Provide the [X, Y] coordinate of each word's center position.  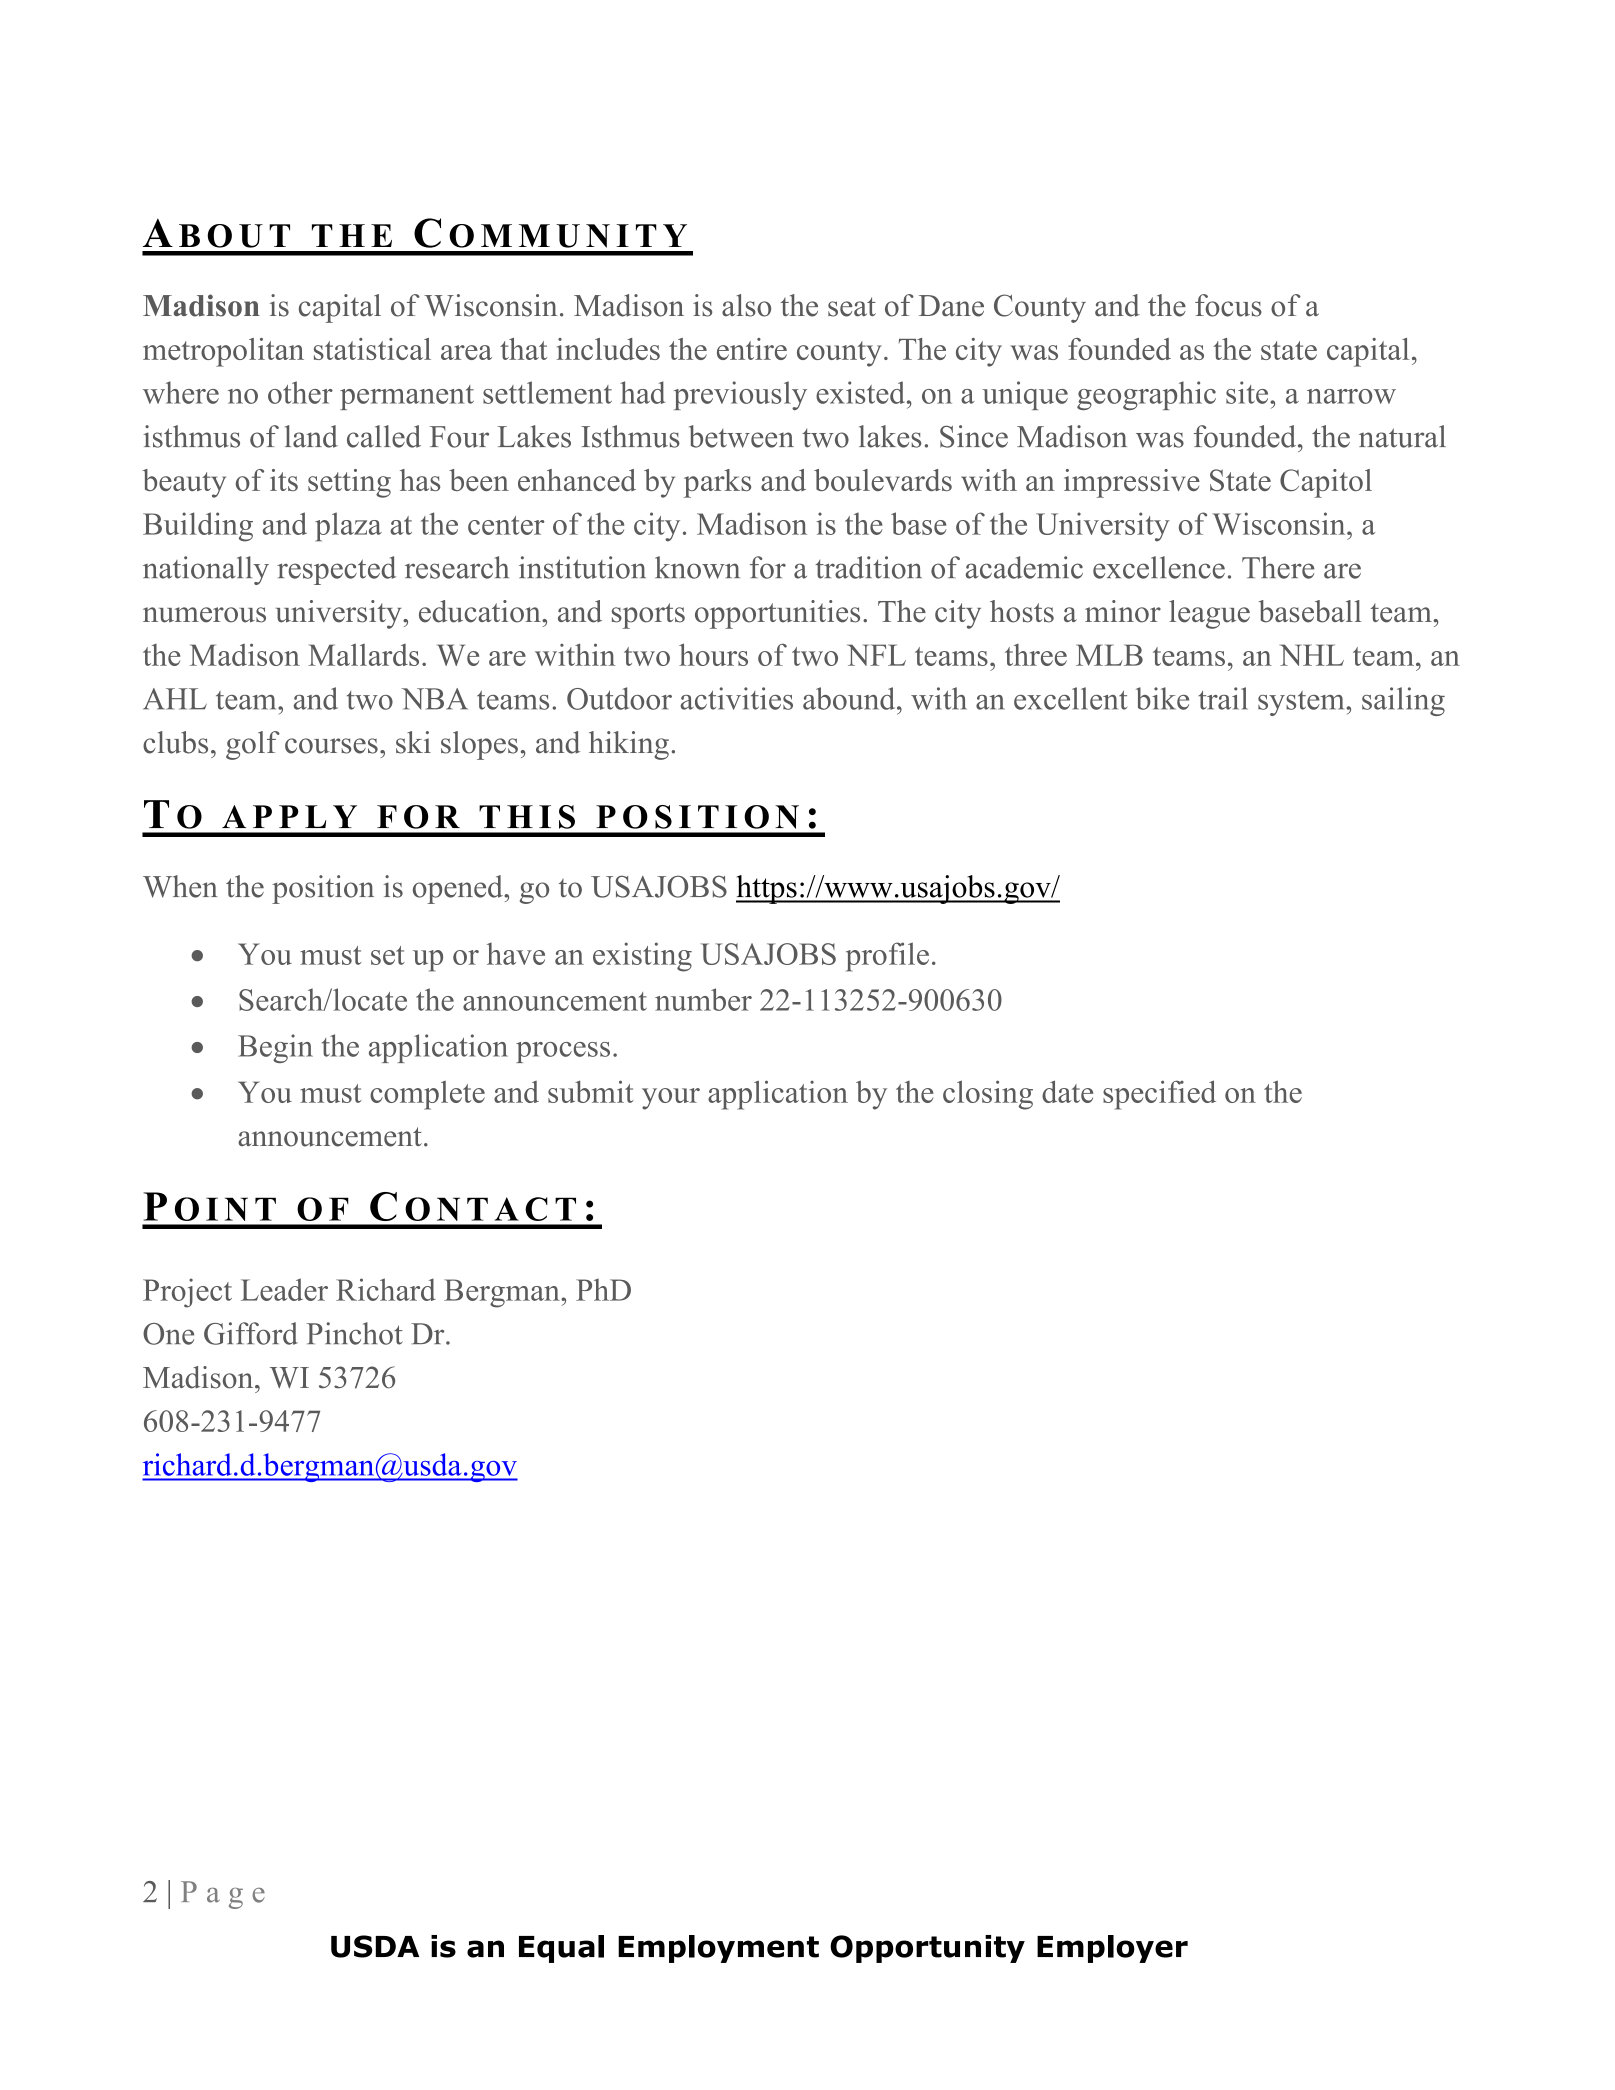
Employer [1112, 1949]
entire [752, 349]
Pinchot [354, 1333]
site [1248, 392]
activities [737, 698]
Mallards [363, 655]
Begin [275, 1048]
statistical [372, 349]
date [1067, 1091]
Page [223, 1895]
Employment [718, 1949]
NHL [1312, 655]
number [703, 999]
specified [1159, 1095]
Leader [284, 1289]
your [671, 1099]
